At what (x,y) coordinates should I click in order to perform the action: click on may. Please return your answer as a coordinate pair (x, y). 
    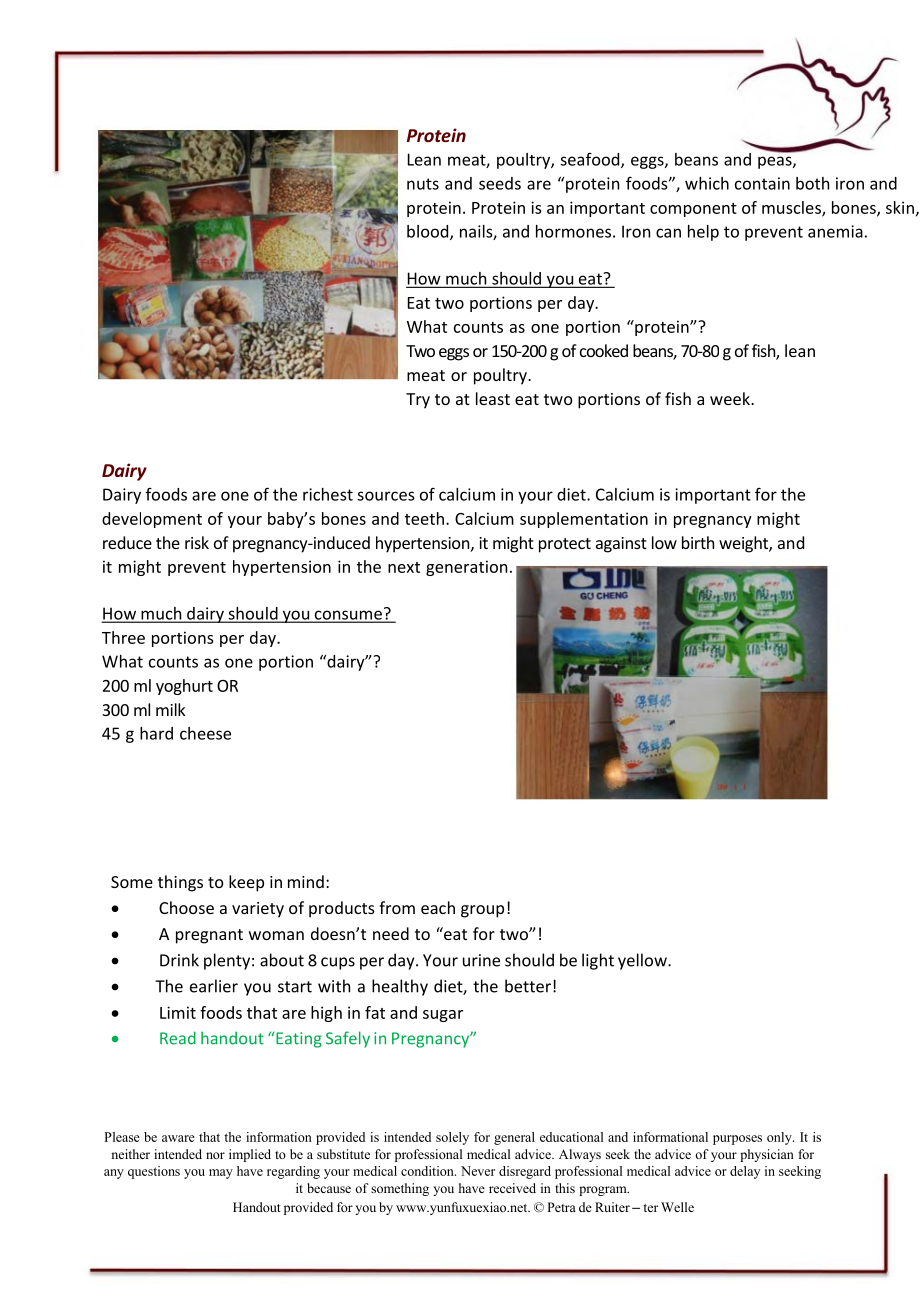
    Looking at the image, I should click on (221, 1174).
